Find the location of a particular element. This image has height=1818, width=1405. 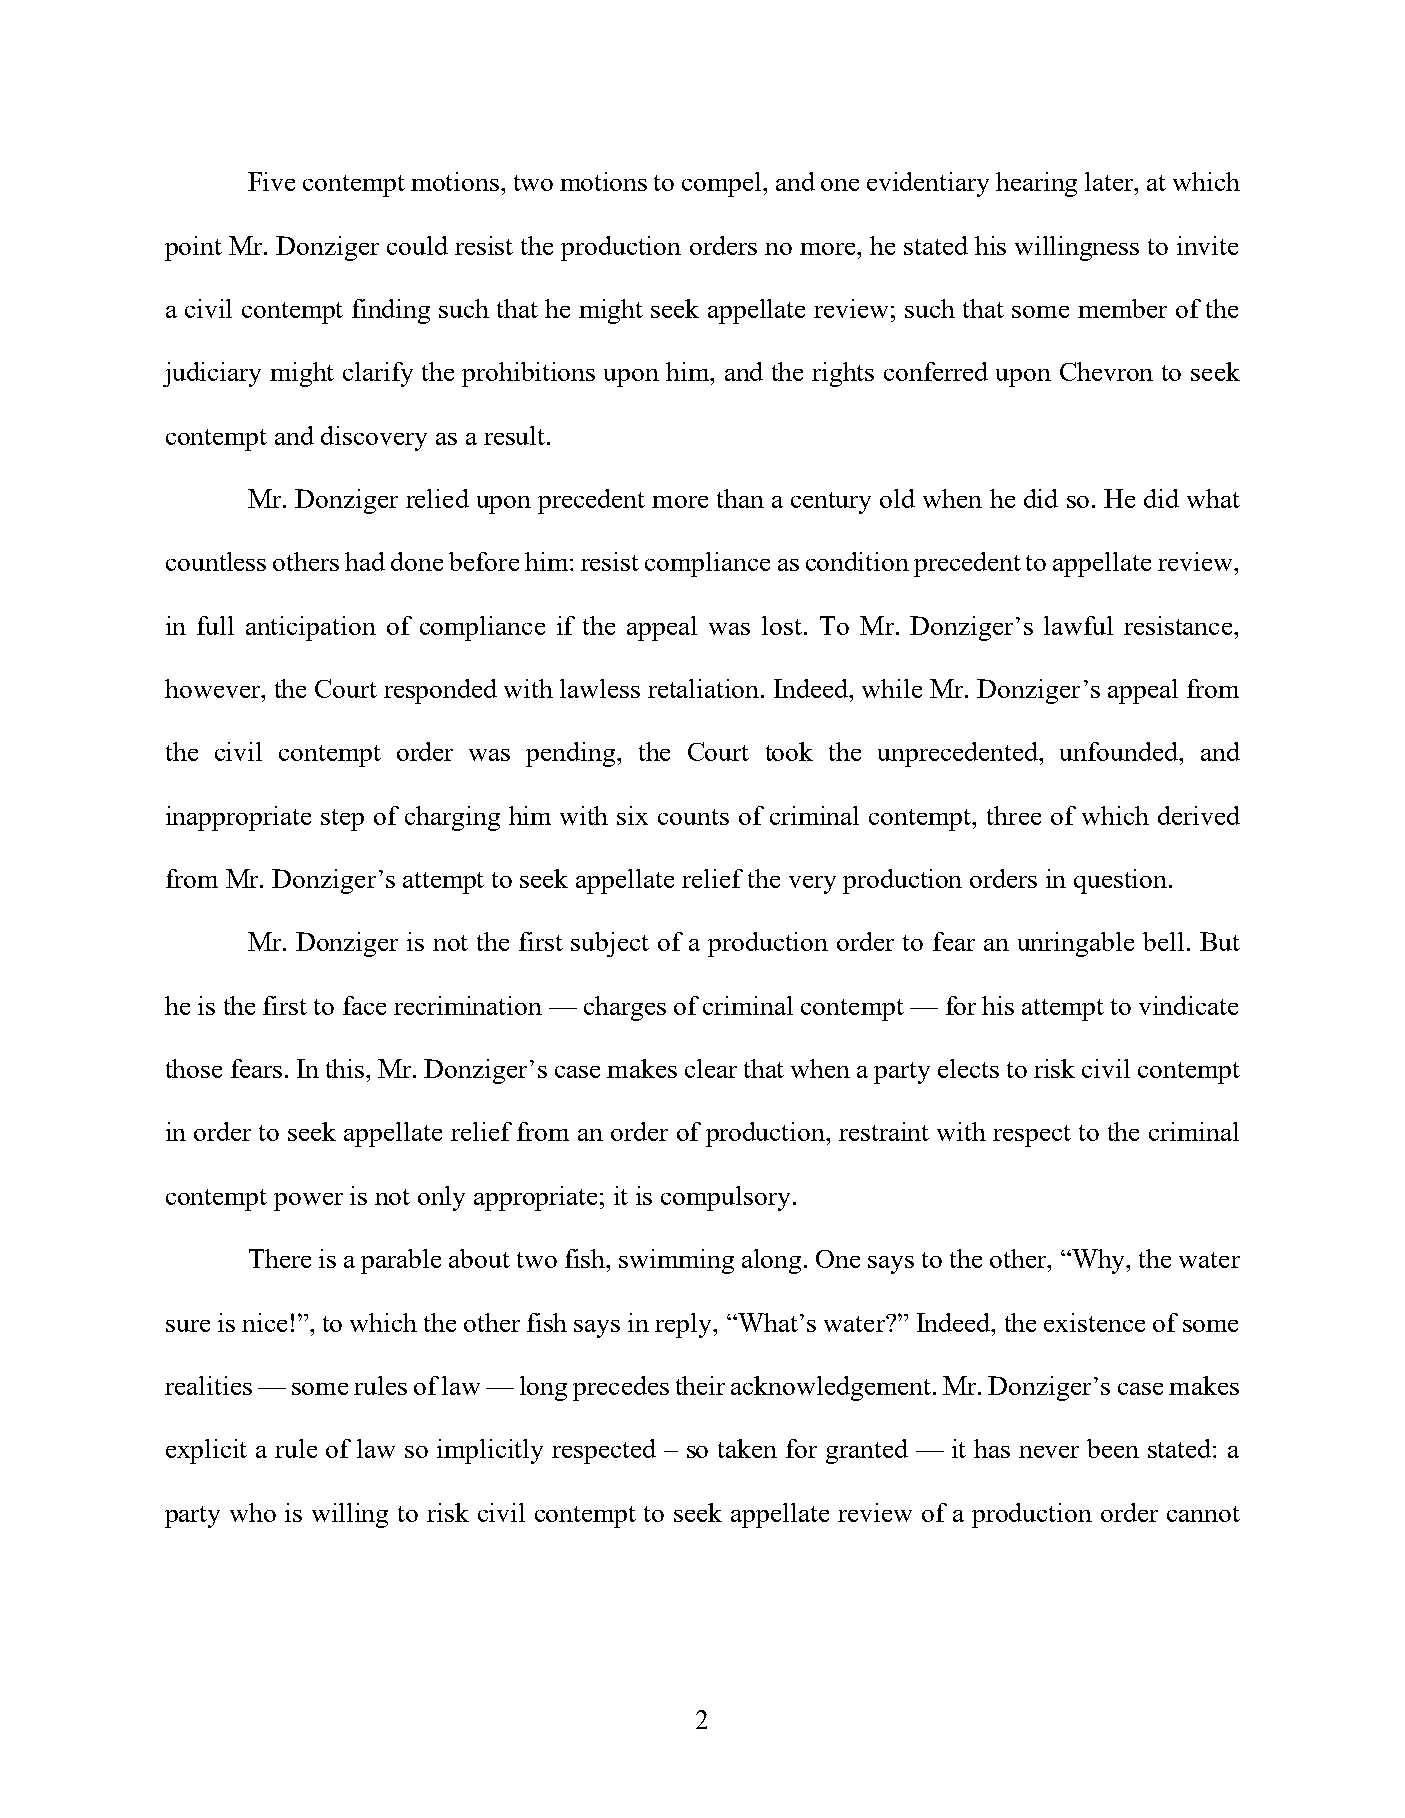

Five is located at coordinates (271, 181).
